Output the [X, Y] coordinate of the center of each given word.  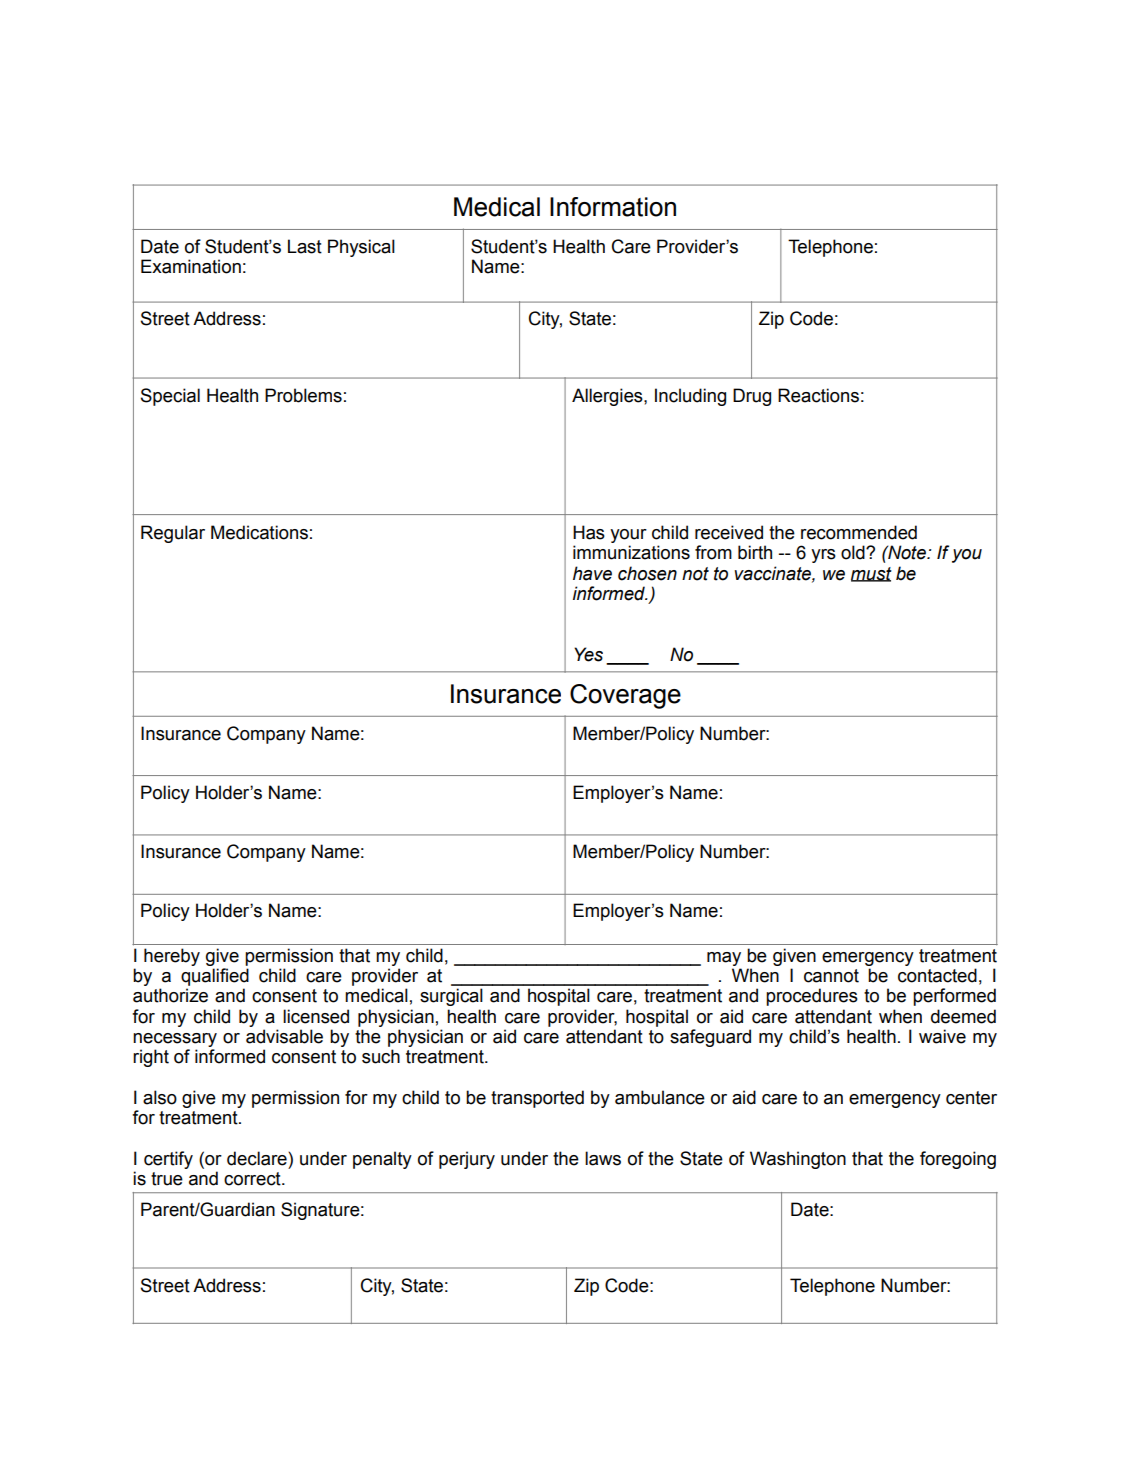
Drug [752, 397]
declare [258, 1158]
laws [603, 1158]
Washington [798, 1160]
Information [613, 207]
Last [305, 246]
